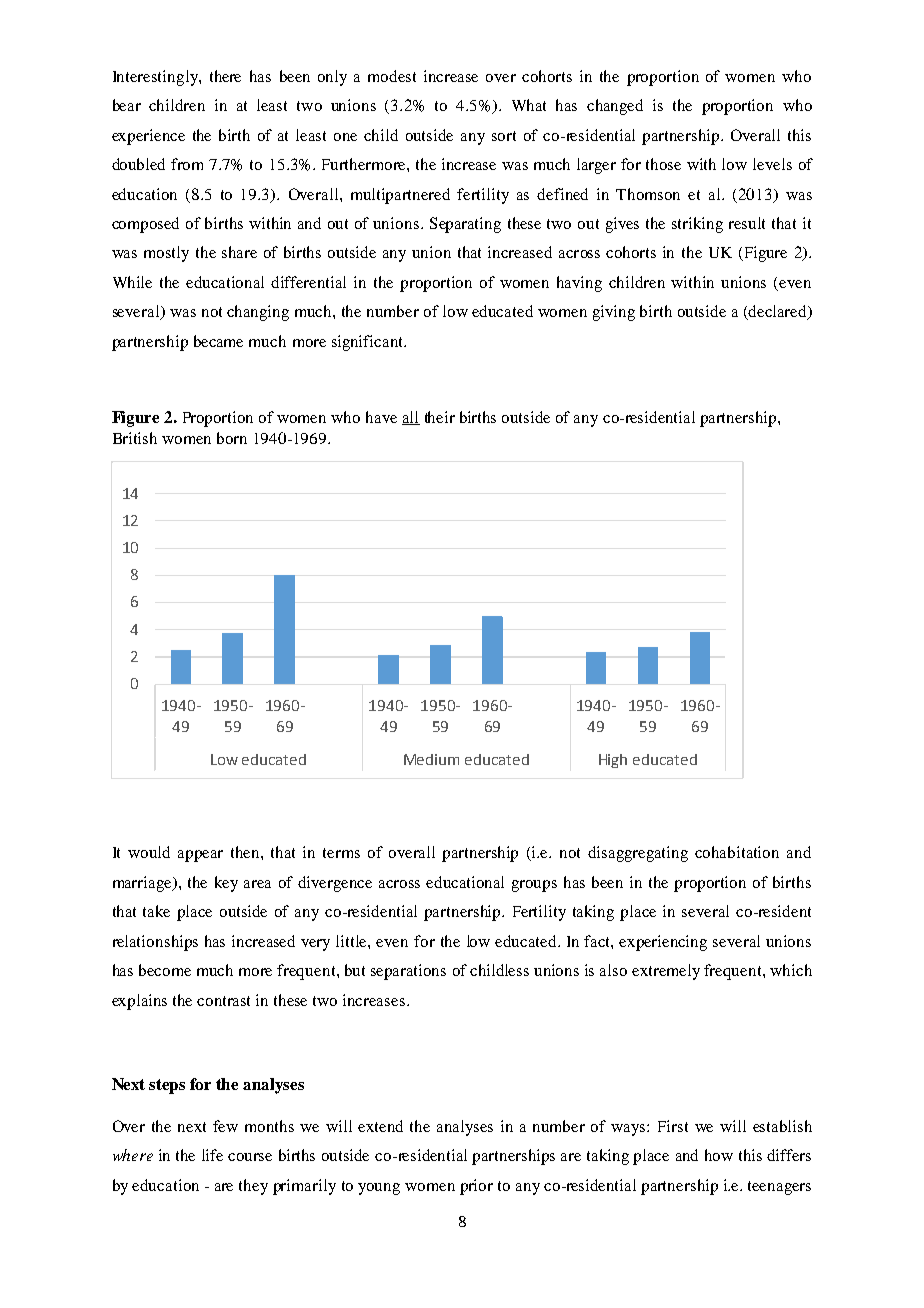  What do you see at coordinates (232, 438) in the screenshot?
I see `born` at bounding box center [232, 438].
